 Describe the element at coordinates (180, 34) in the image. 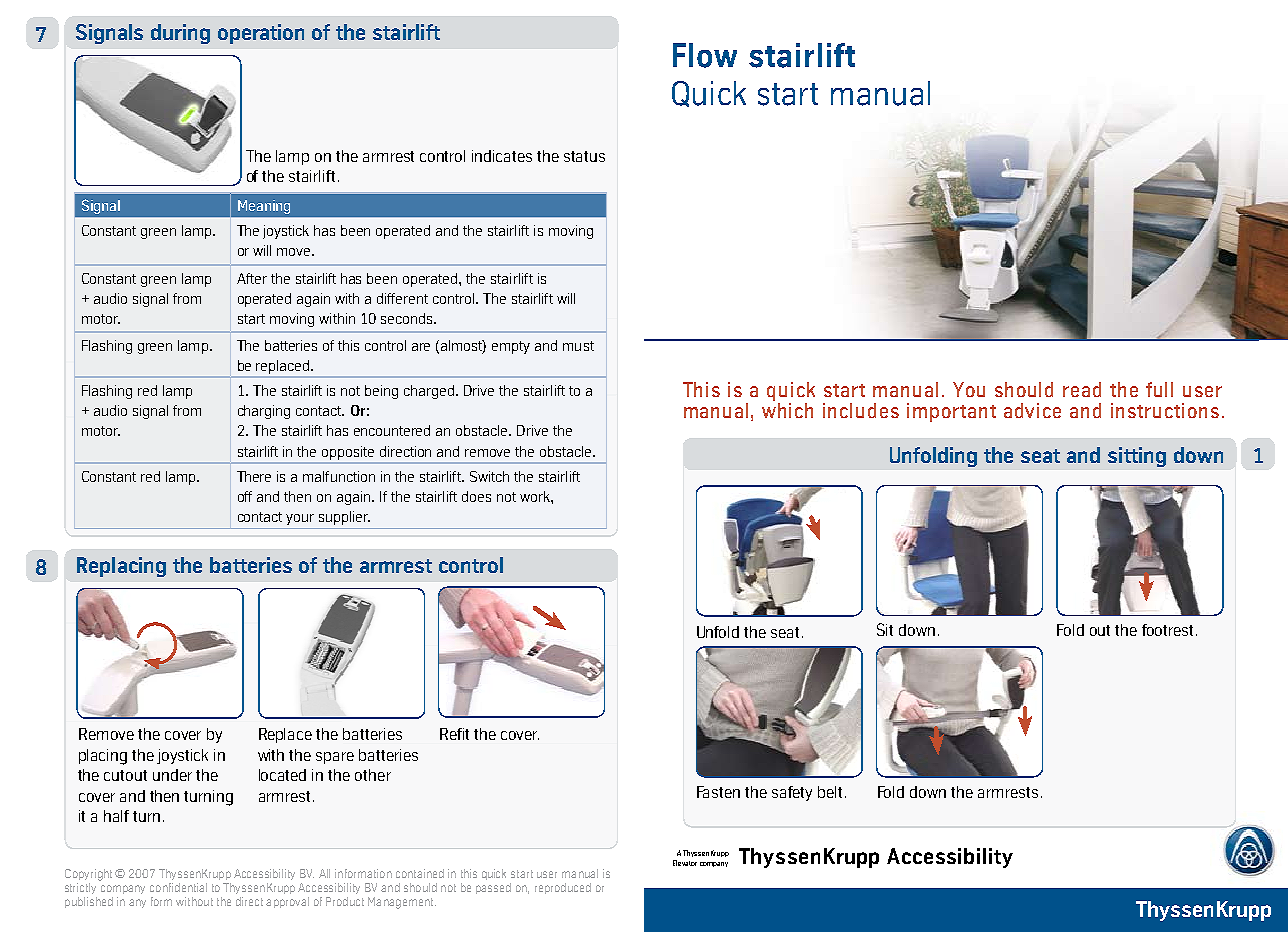

I see `during` at that location.
